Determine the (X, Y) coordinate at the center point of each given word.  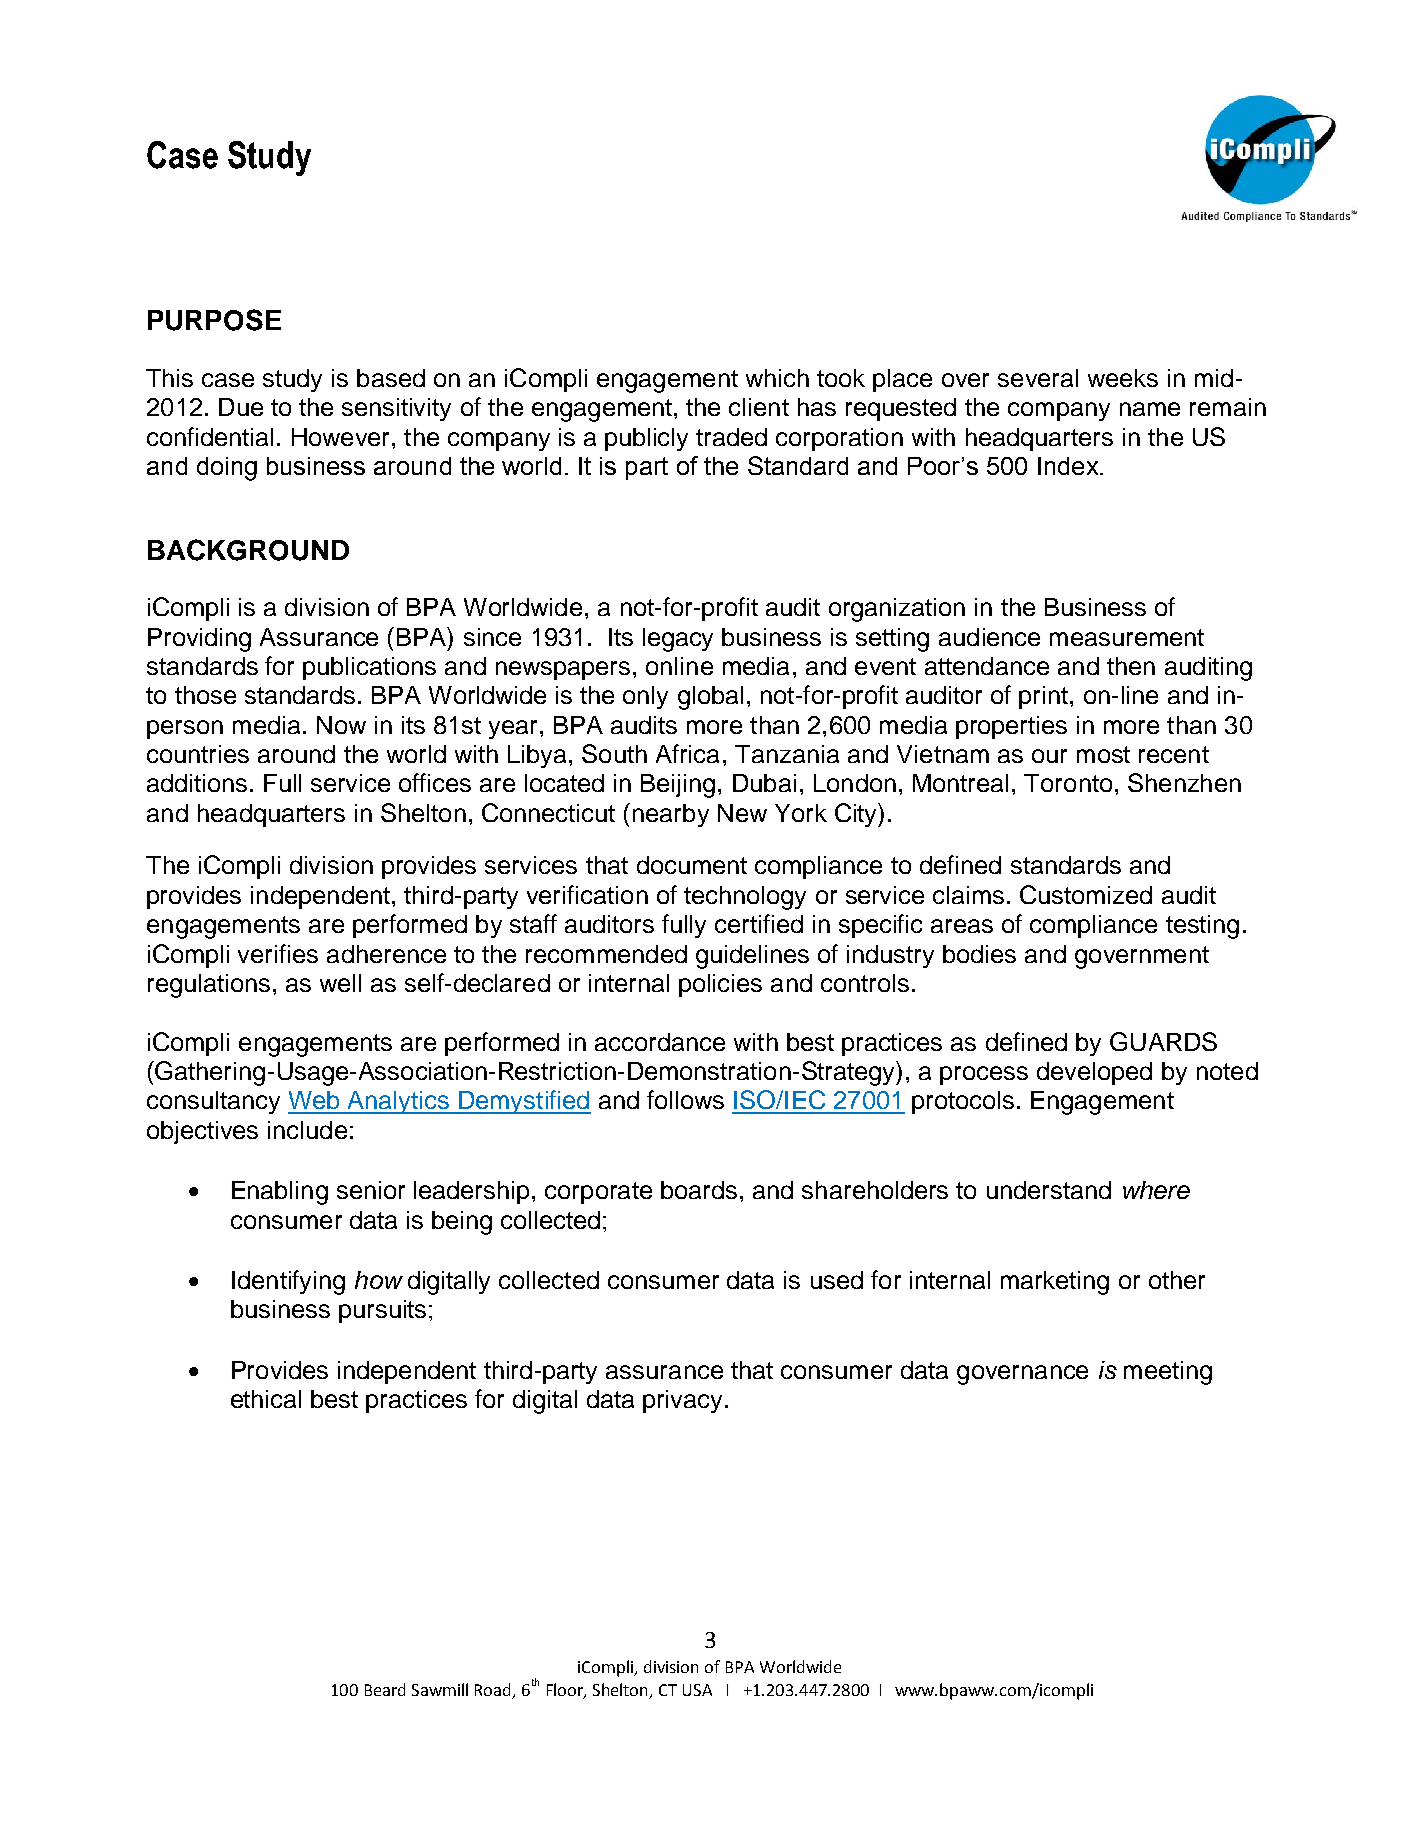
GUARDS (1163, 1041)
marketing (1055, 1283)
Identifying (288, 1282)
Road (492, 1689)
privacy (682, 1401)
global (710, 698)
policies (720, 985)
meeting (1168, 1373)
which (777, 378)
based (391, 378)
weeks (1123, 378)
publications (369, 668)
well (340, 983)
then (1131, 666)
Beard (385, 1689)
